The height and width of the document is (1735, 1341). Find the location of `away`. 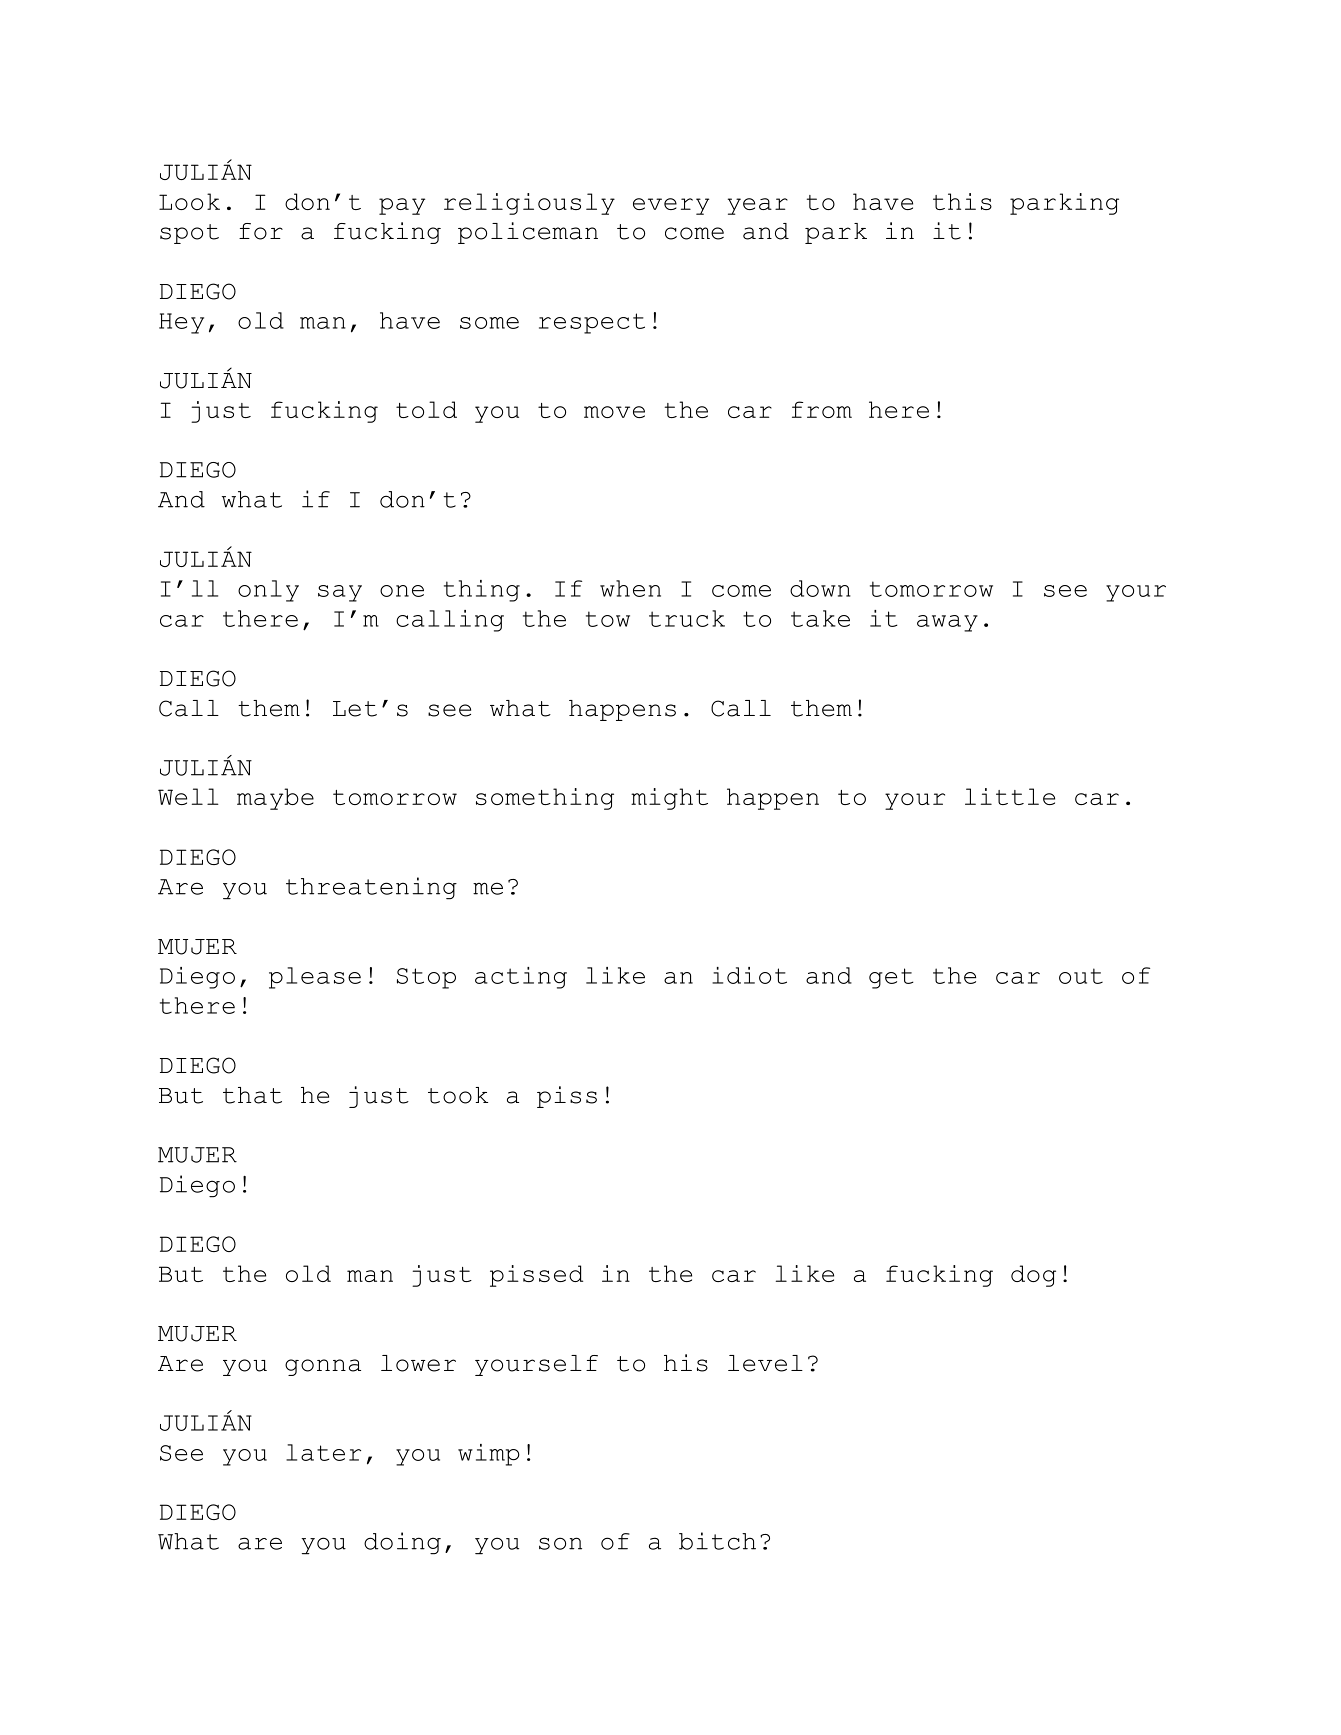

away is located at coordinates (947, 623).
